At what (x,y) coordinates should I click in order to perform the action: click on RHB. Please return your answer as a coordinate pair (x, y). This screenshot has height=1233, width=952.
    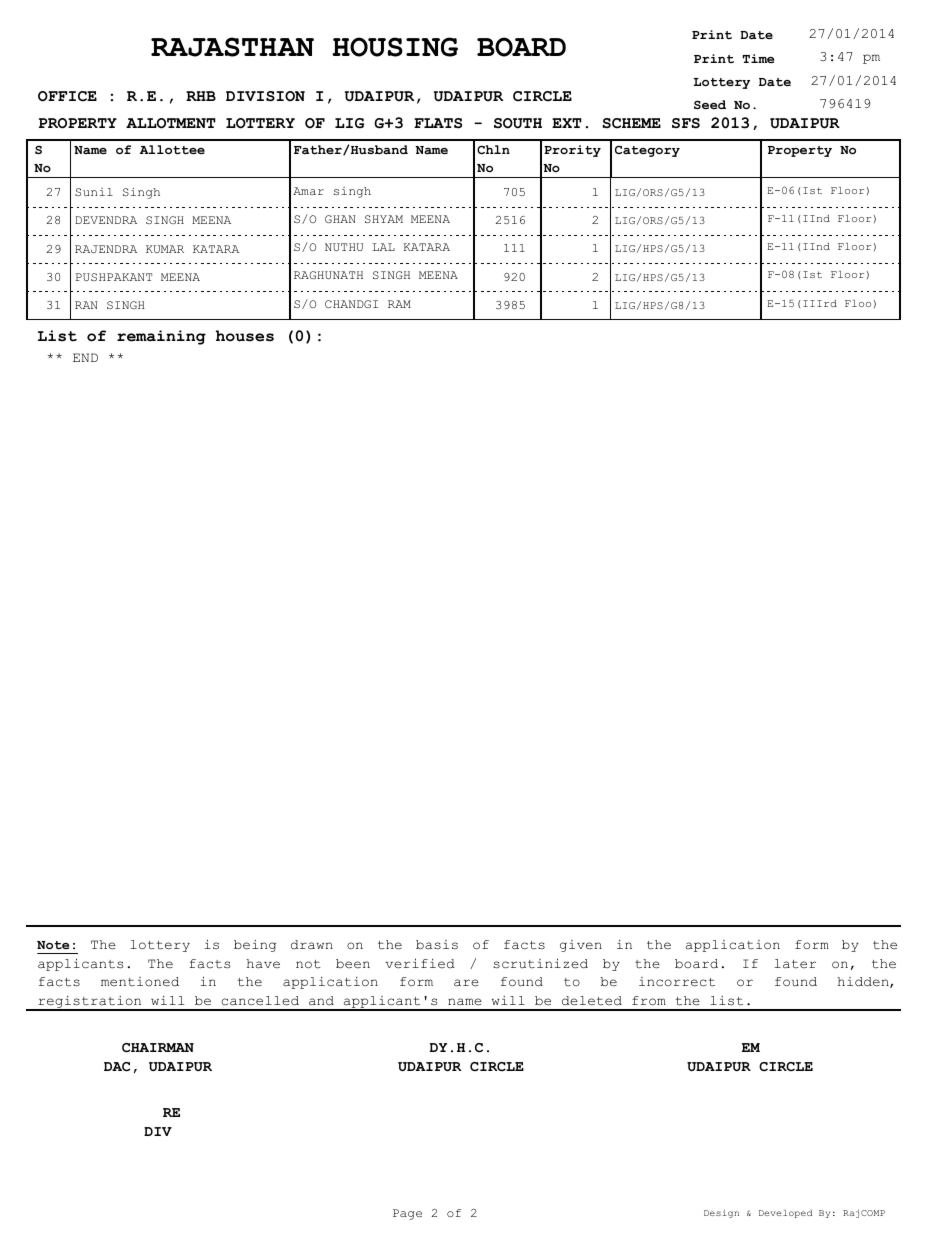
    Looking at the image, I should click on (201, 96).
